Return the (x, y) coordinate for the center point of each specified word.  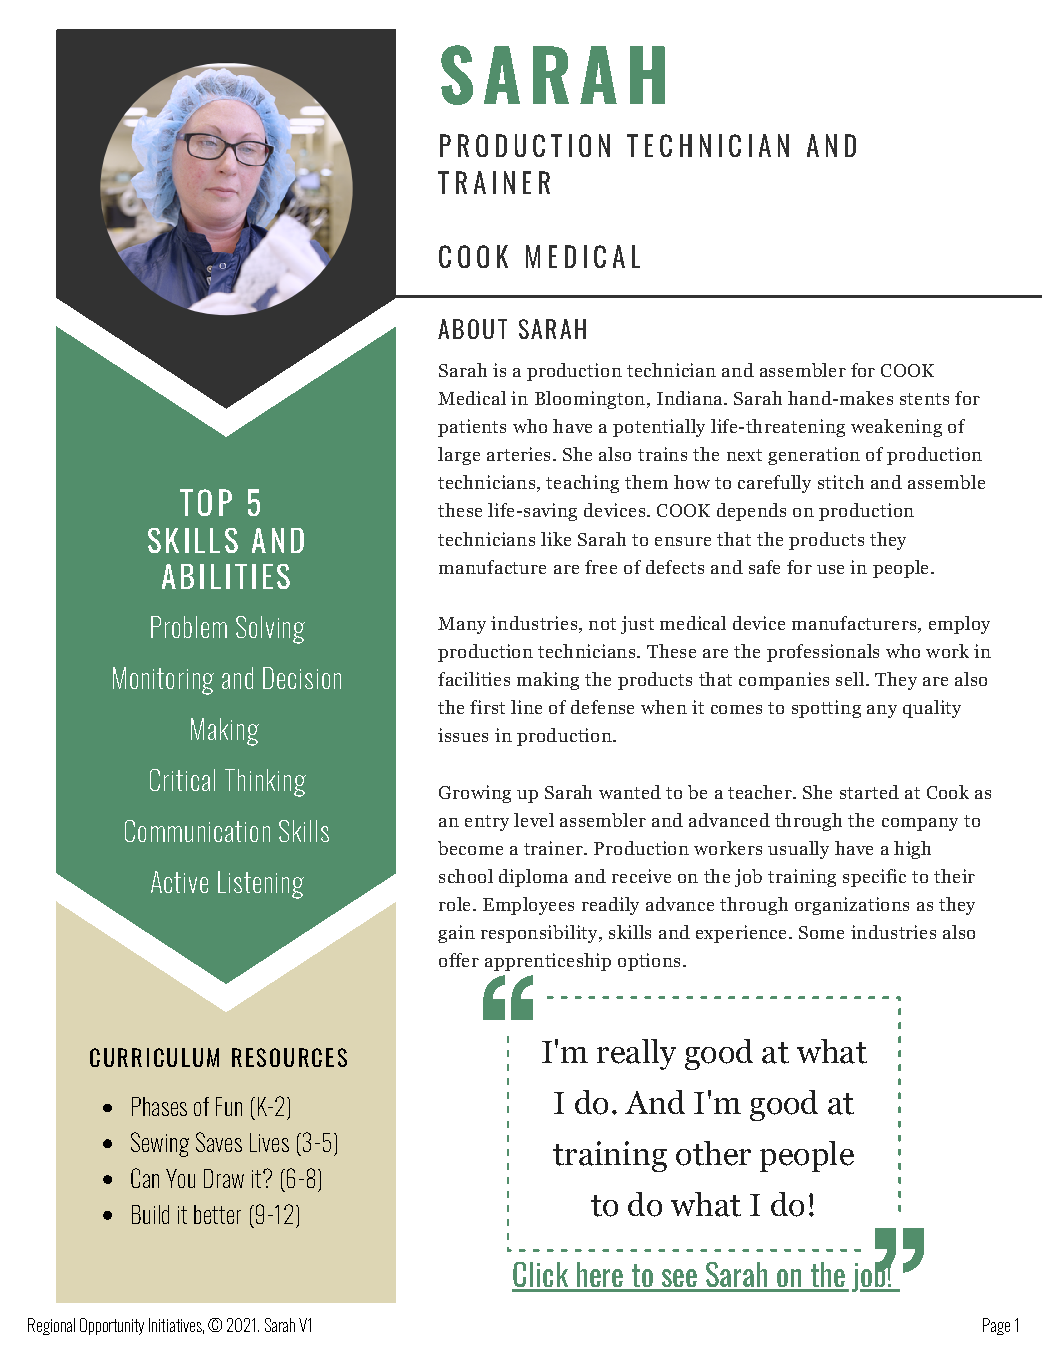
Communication (197, 831)
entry (487, 823)
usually (798, 850)
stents (924, 399)
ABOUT (472, 329)
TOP (206, 502)
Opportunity (112, 1326)
